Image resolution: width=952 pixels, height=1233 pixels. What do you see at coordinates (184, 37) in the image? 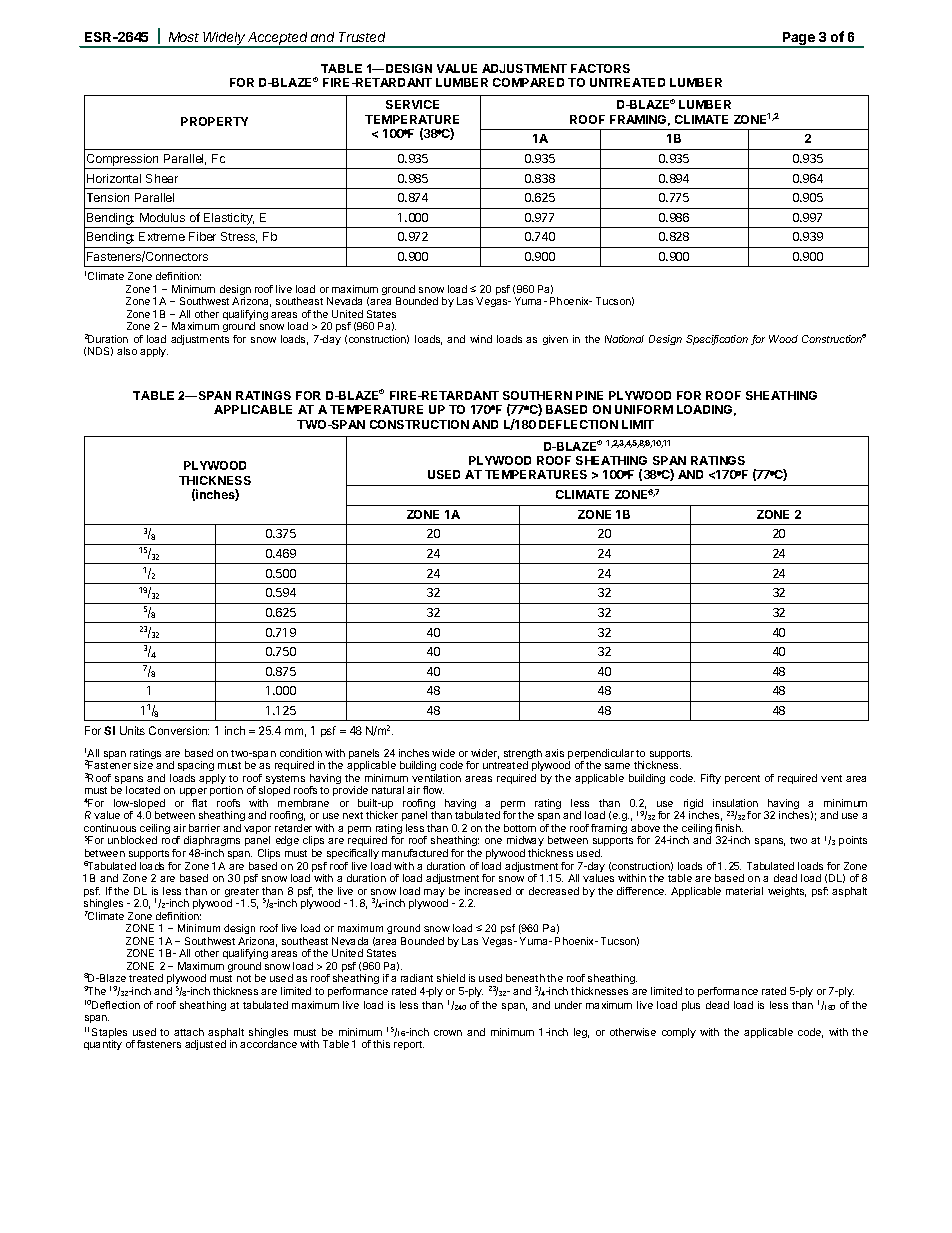
I see `Most` at bounding box center [184, 37].
